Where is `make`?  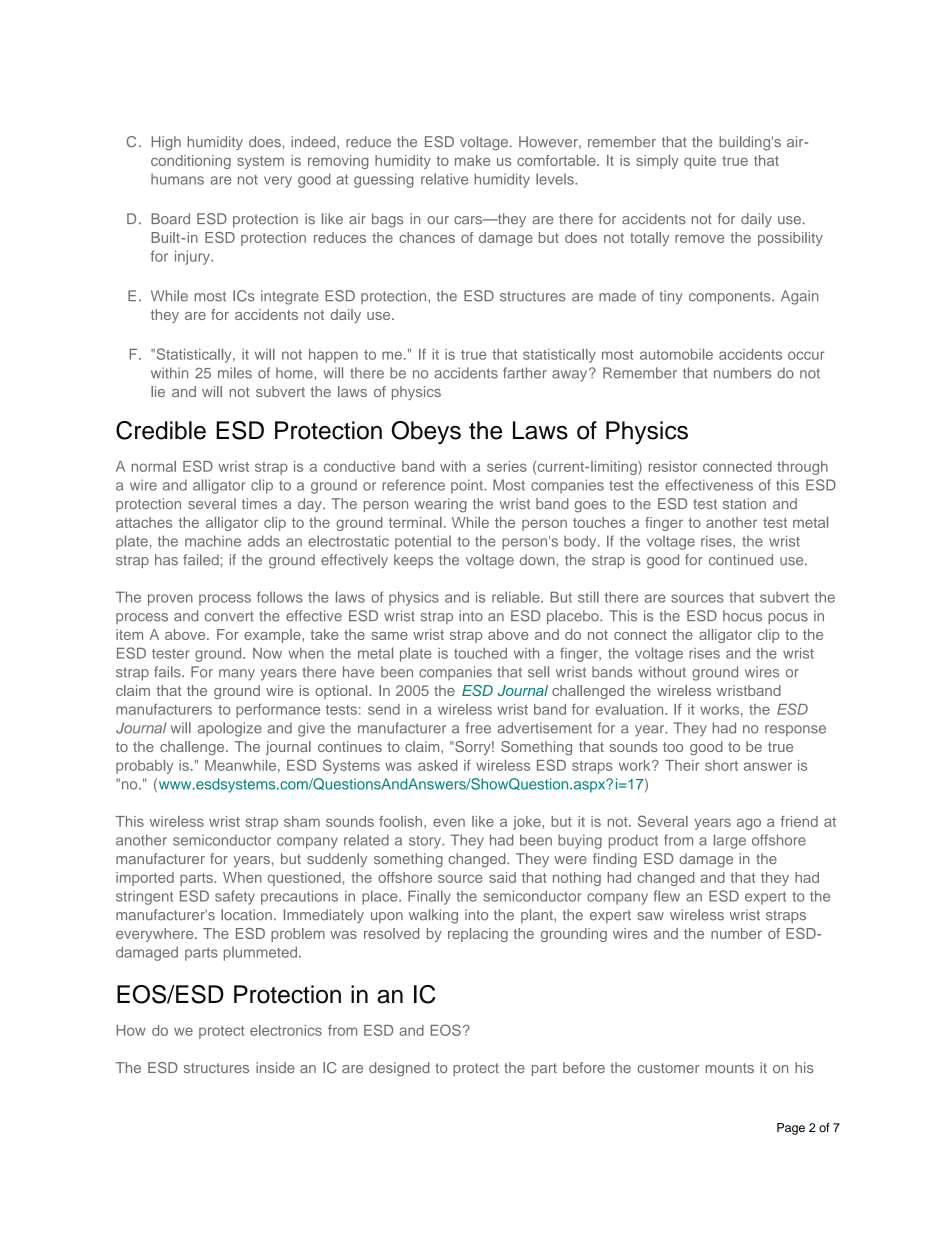
make is located at coordinates (472, 160).
